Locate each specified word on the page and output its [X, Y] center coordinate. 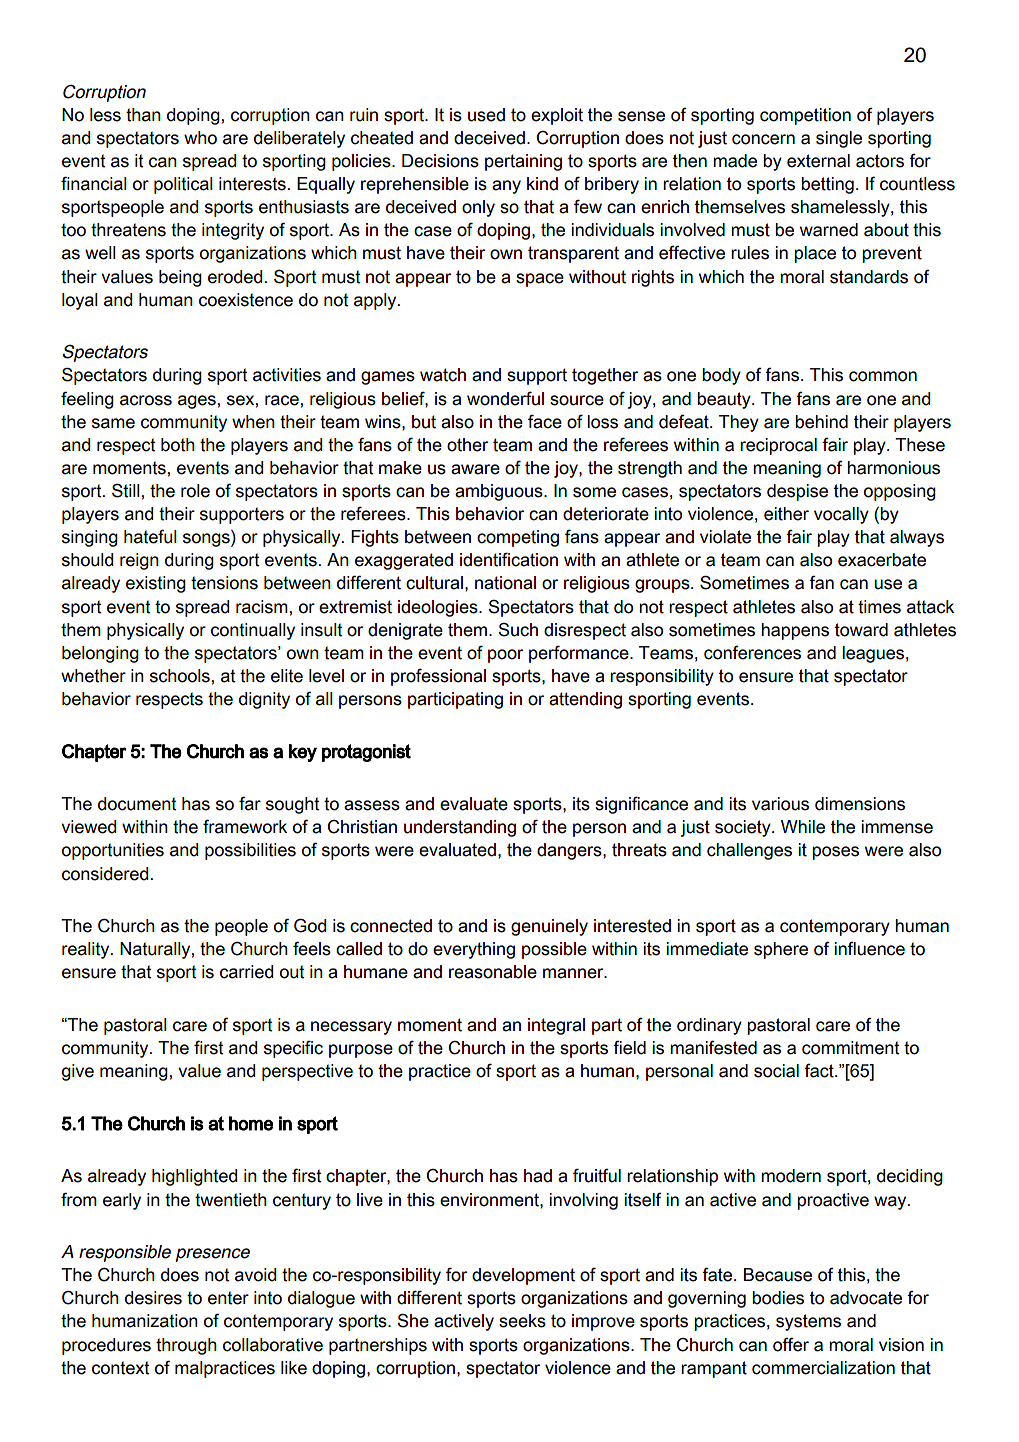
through [186, 1346]
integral [556, 1026]
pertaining [523, 162]
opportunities [113, 851]
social [776, 1071]
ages [197, 402]
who [200, 138]
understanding [460, 828]
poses [835, 853]
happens [795, 631]
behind [821, 422]
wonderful [505, 398]
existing [156, 584]
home [251, 1123]
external [818, 161]
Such [518, 629]
